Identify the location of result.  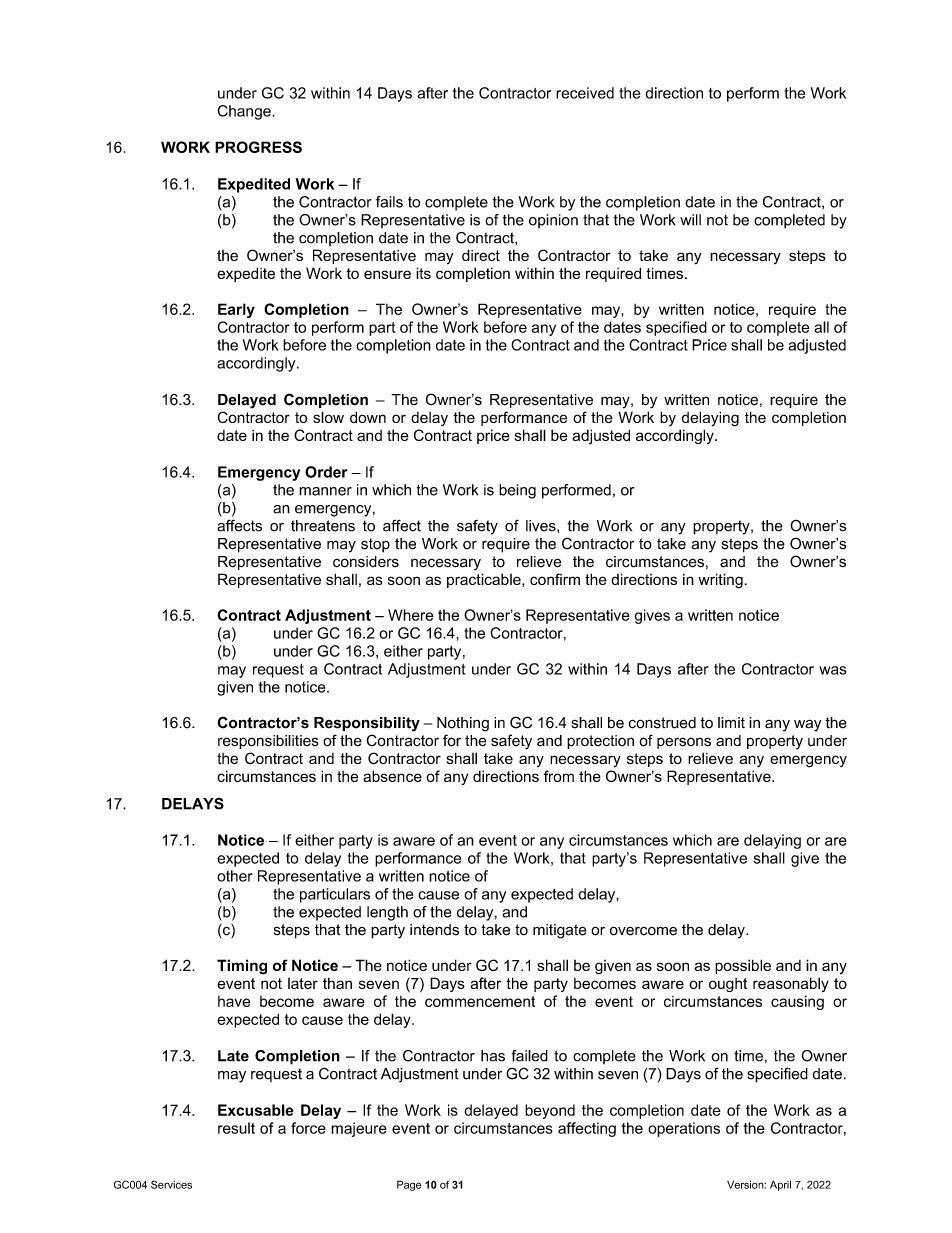
(236, 1128).
